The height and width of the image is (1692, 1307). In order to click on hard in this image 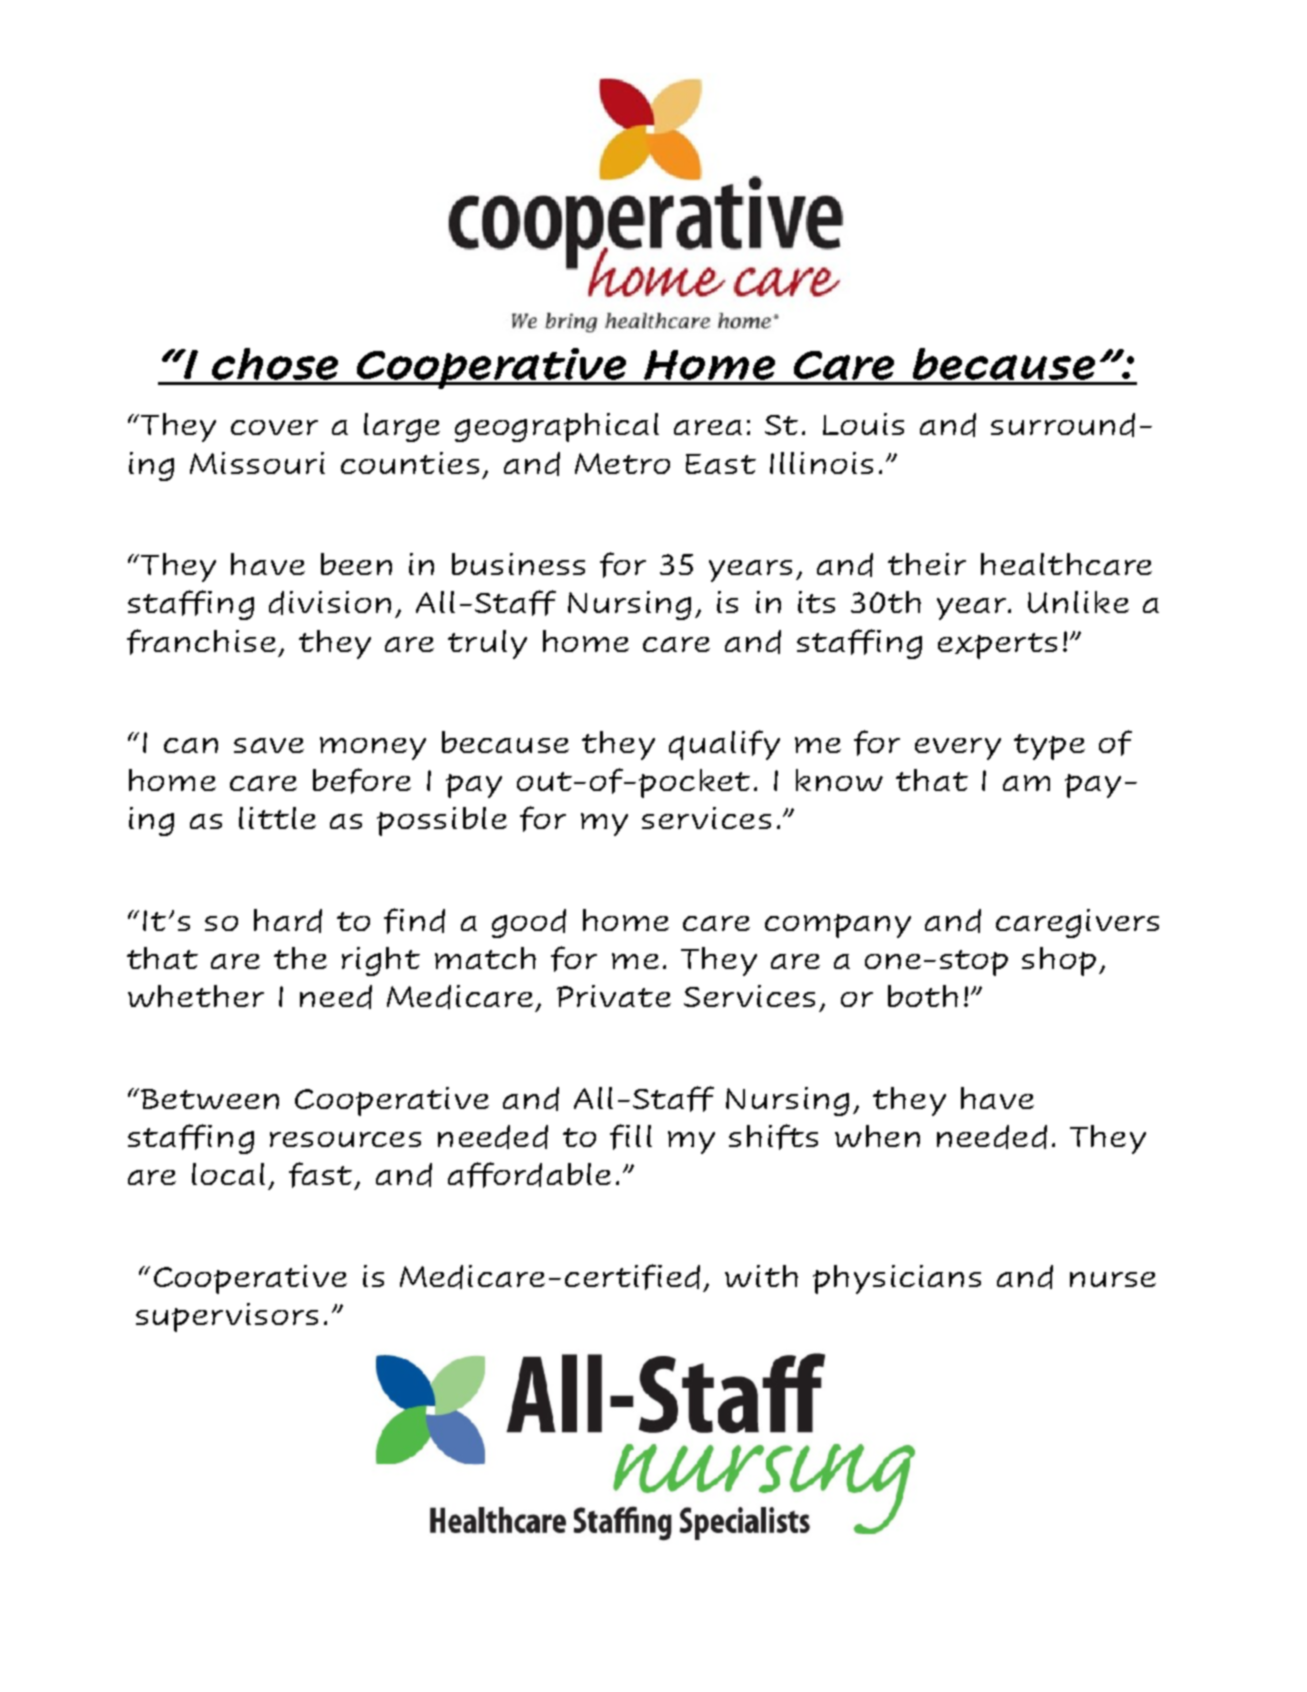, I will do `click(288, 921)`.
